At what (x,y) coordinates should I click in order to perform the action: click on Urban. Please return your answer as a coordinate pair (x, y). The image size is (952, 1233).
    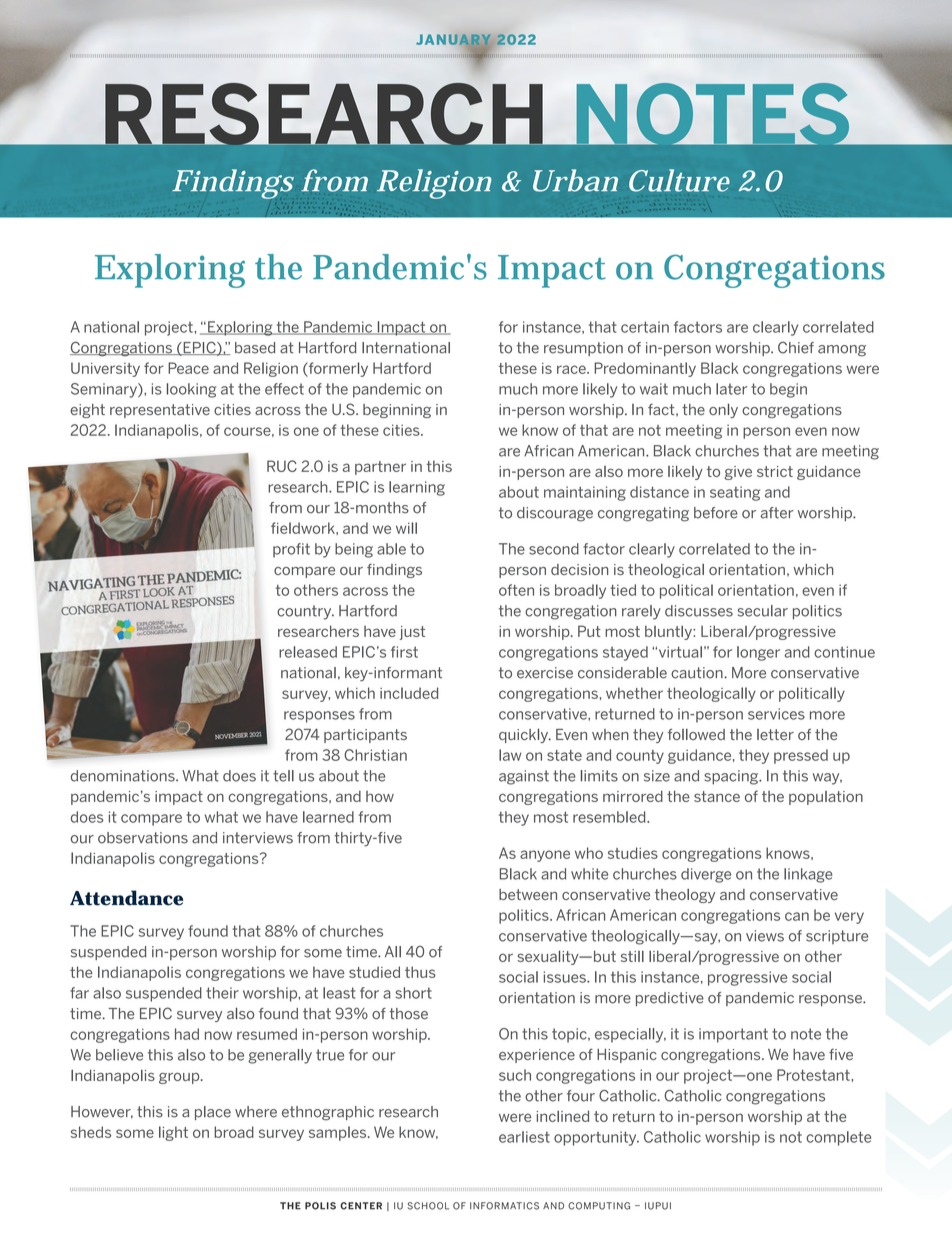
    Looking at the image, I should click on (575, 180).
